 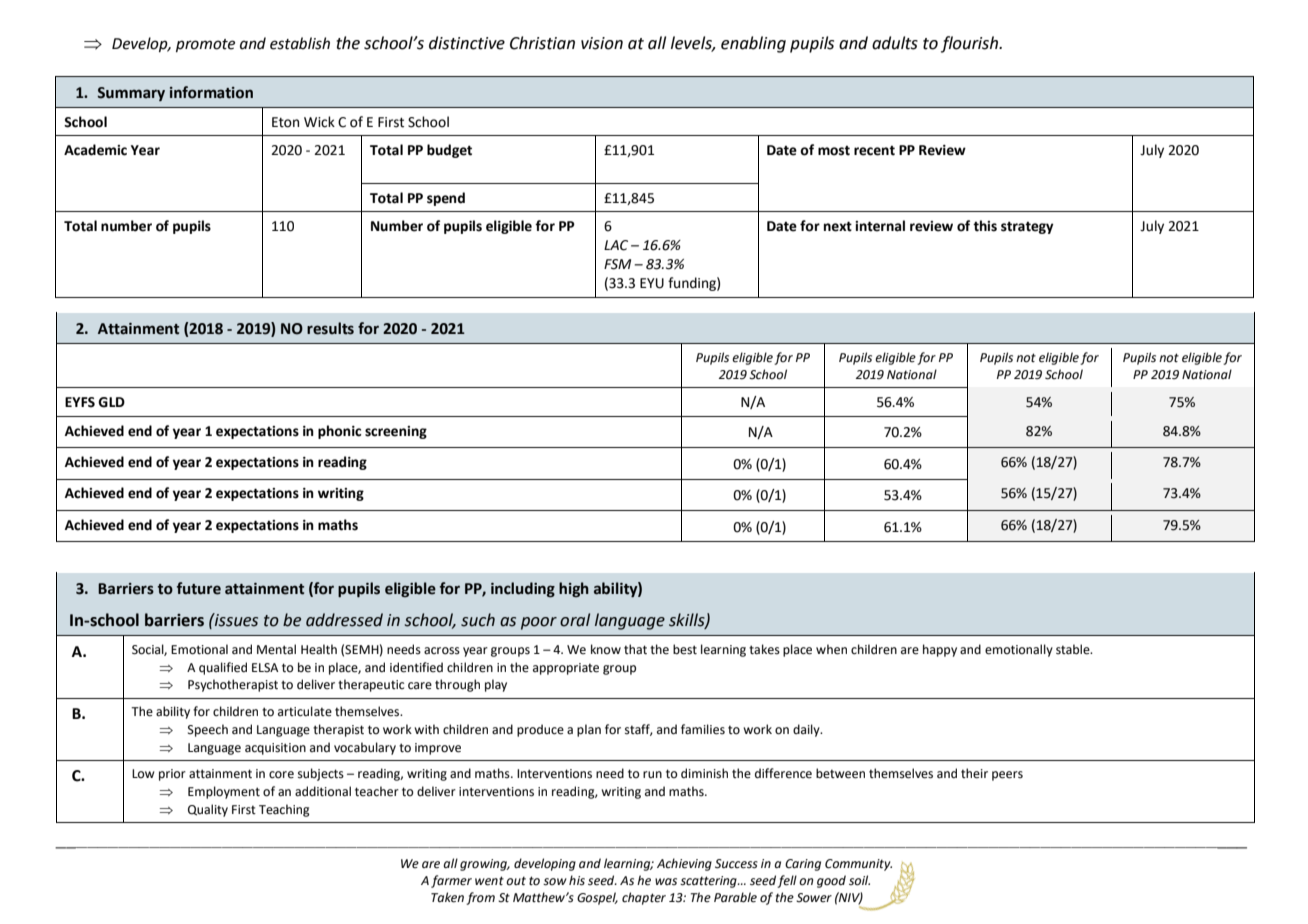 What do you see at coordinates (205, 45) in the screenshot?
I see `promote` at bounding box center [205, 45].
